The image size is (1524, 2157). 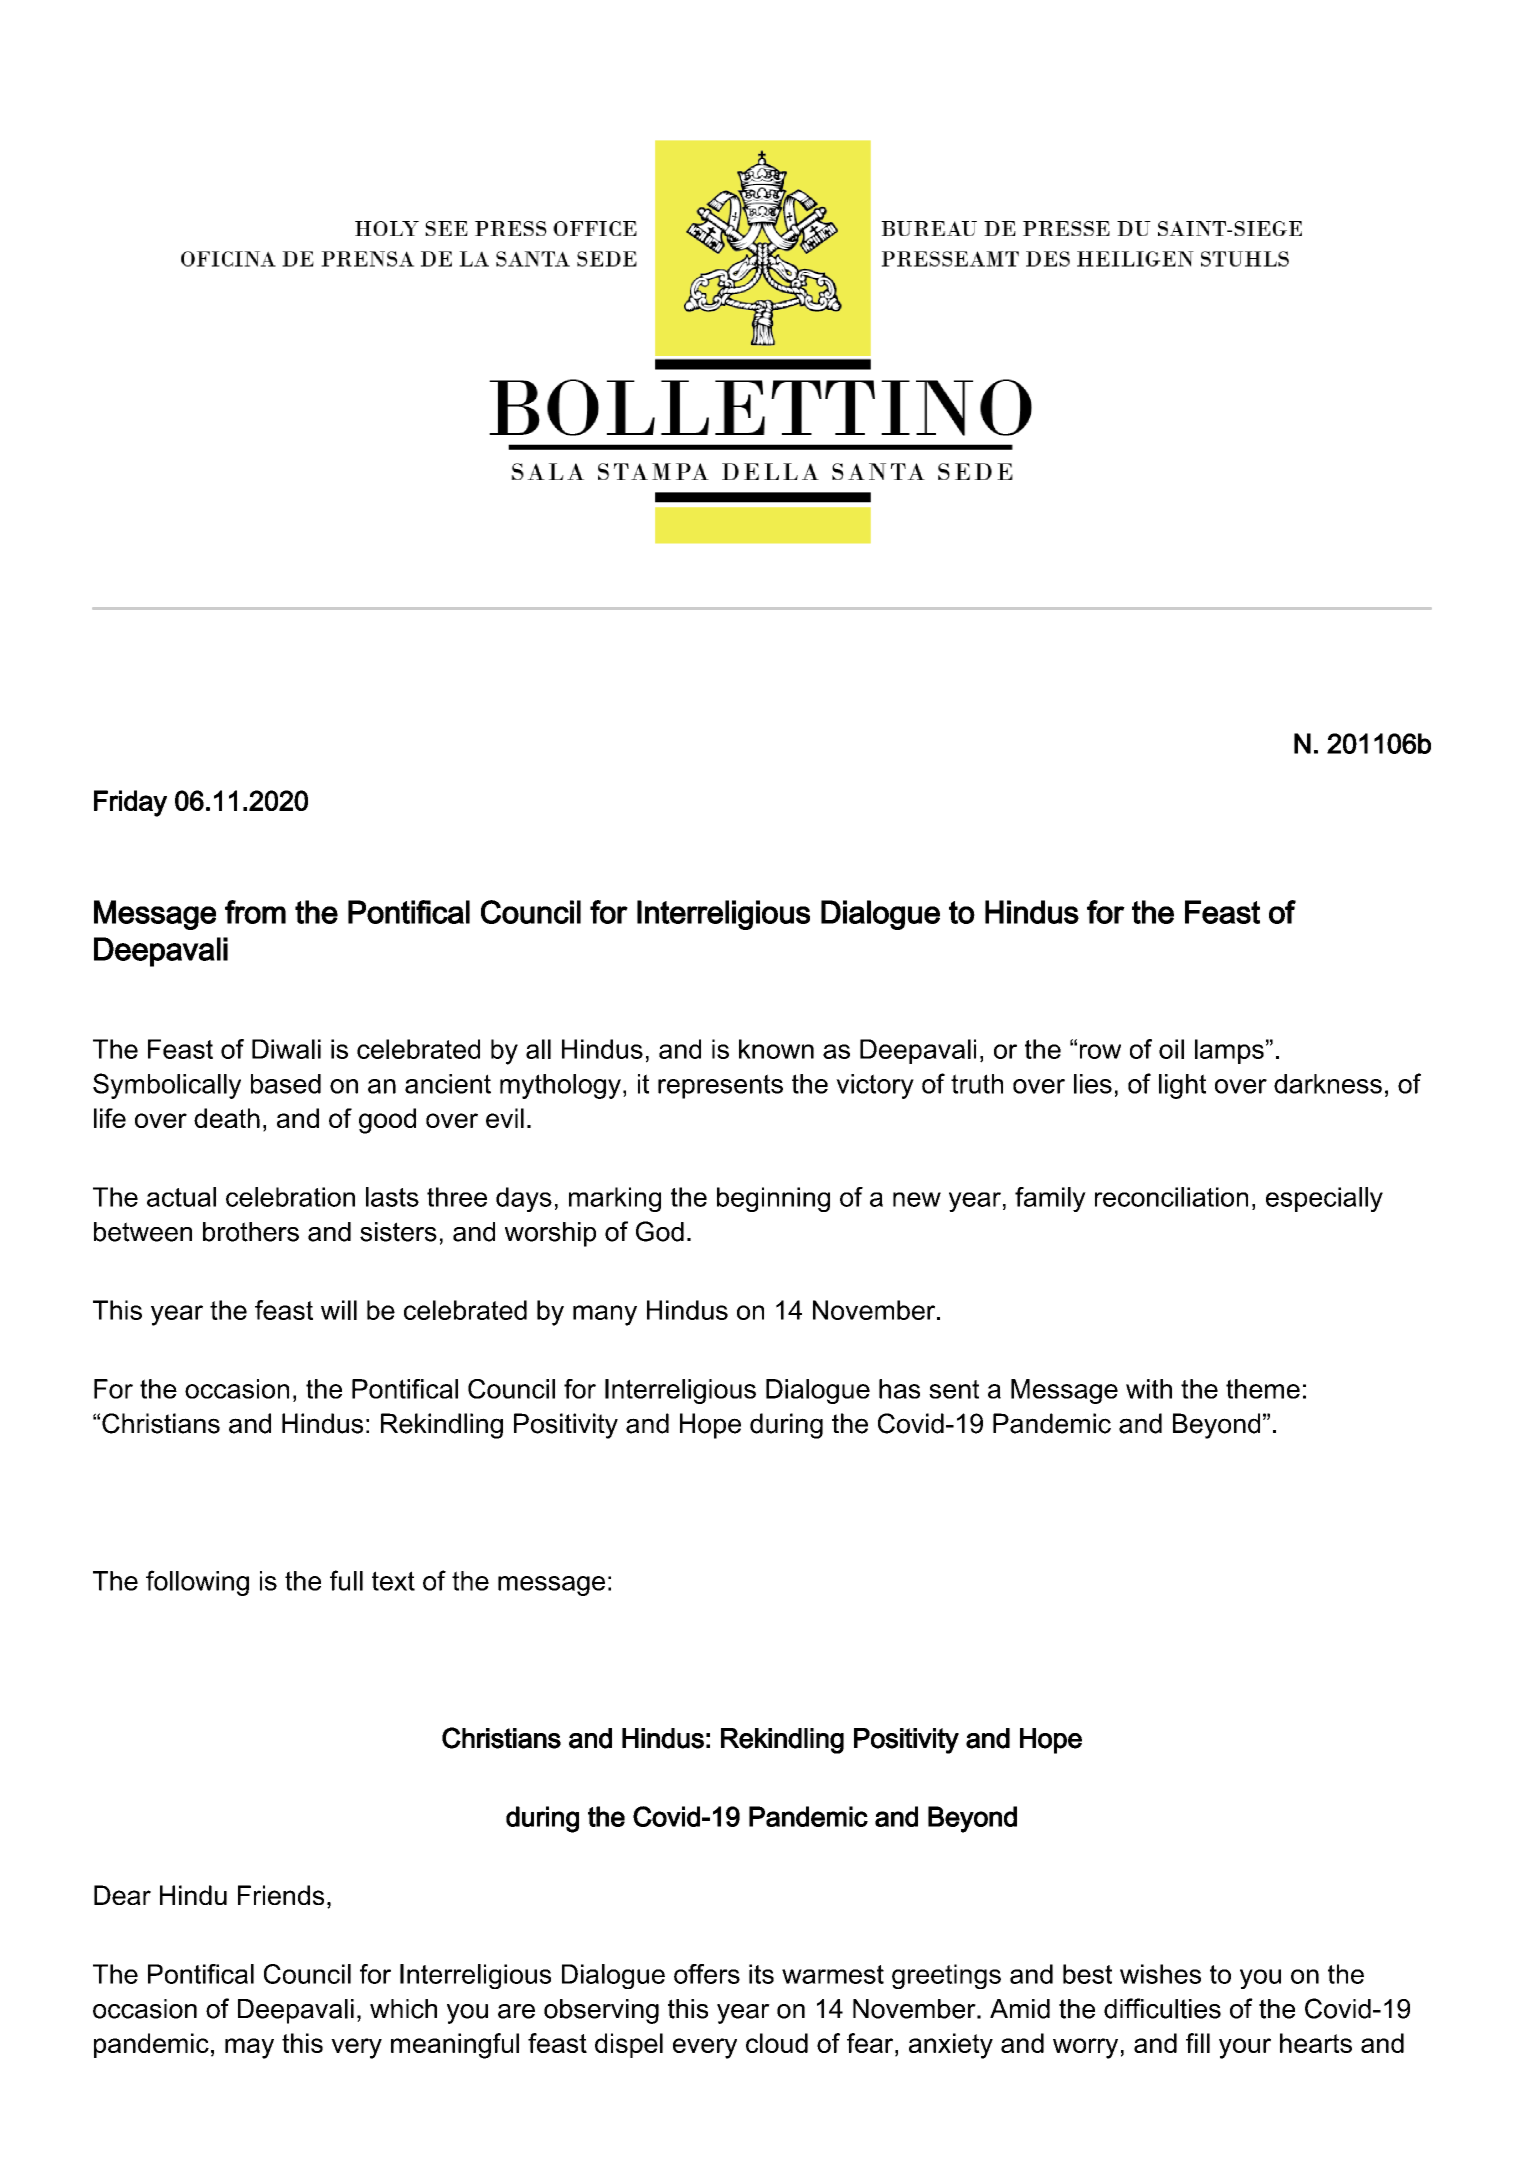 I want to click on known, so click(x=776, y=1049).
